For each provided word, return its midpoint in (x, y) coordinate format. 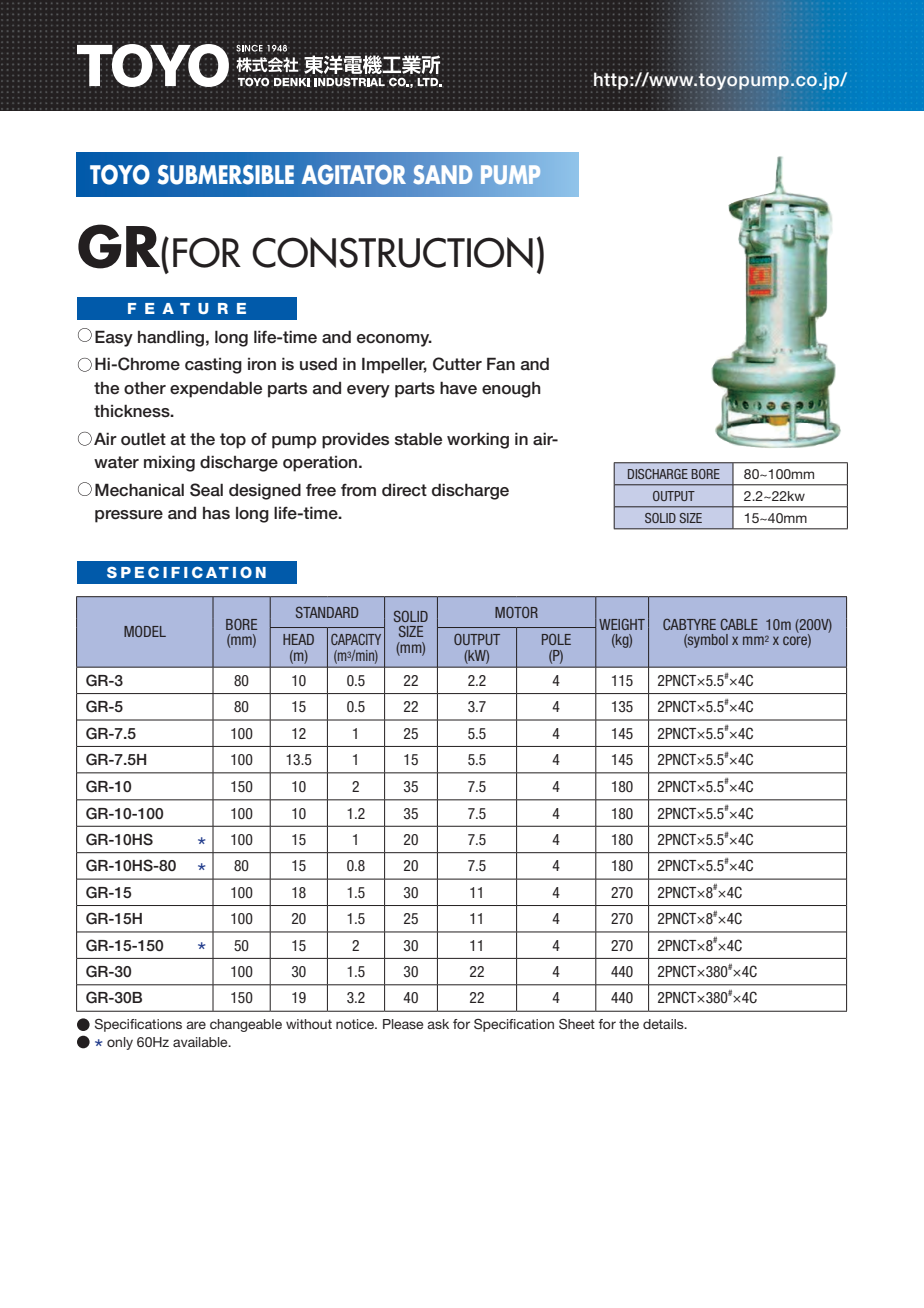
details (664, 1024)
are (196, 1025)
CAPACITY (356, 639)
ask (438, 1024)
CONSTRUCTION (392, 252)
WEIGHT (622, 624)
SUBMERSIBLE (226, 175)
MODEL (145, 631)
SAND (443, 174)
